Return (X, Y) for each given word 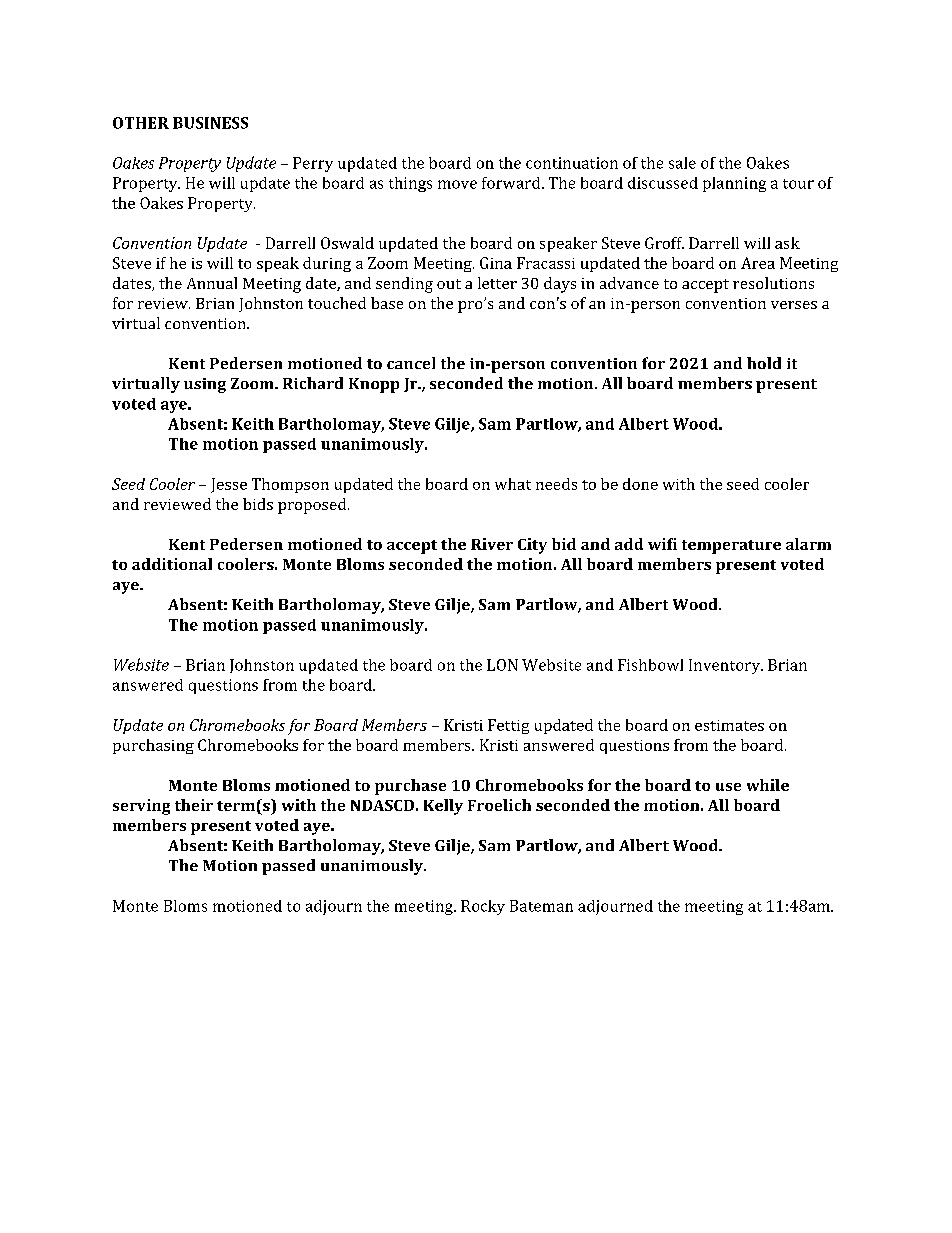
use (728, 787)
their (194, 805)
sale (682, 163)
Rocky (483, 907)
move (457, 184)
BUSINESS (210, 123)
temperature (731, 547)
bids (258, 504)
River (492, 544)
